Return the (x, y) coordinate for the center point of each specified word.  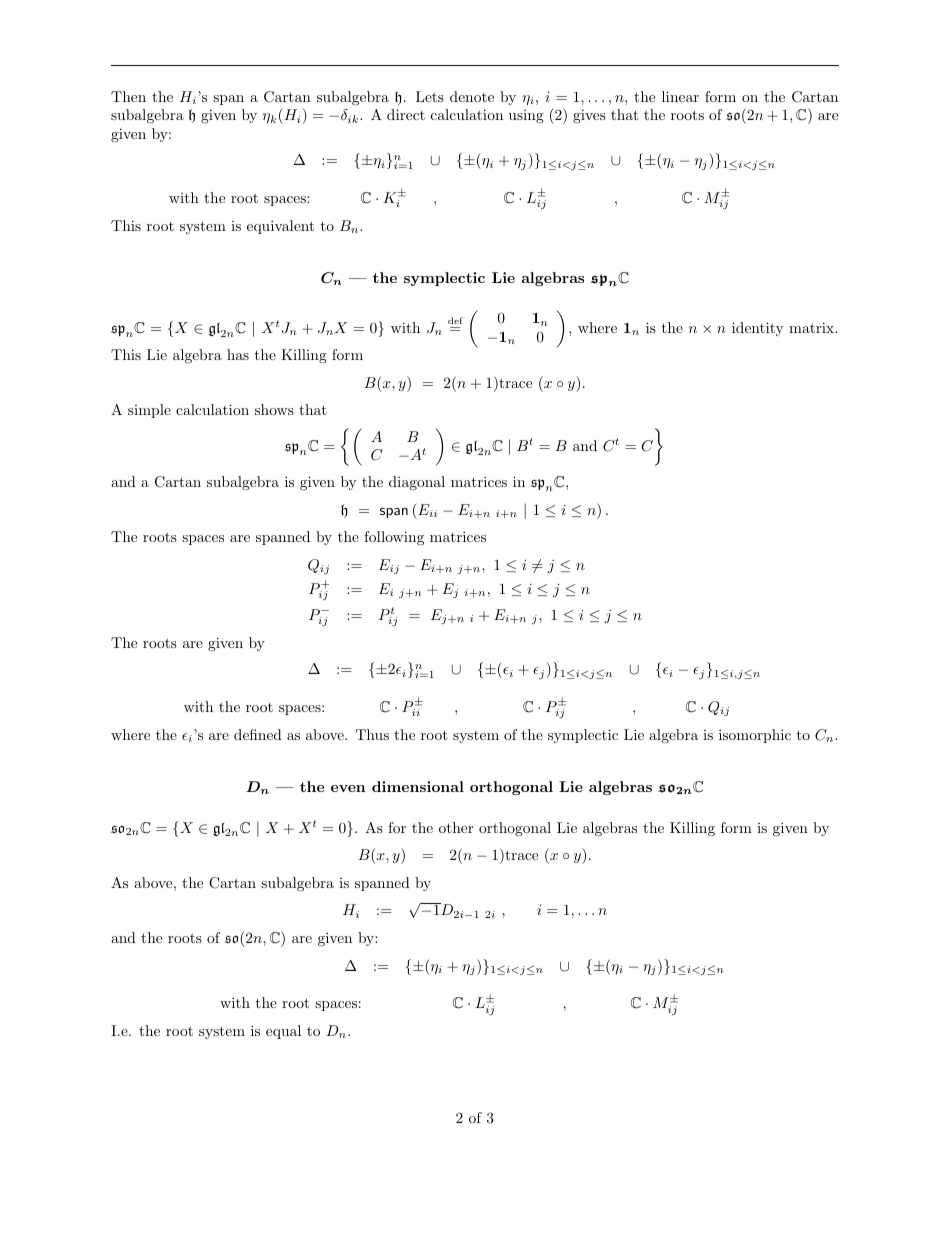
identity (757, 329)
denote (472, 96)
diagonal (417, 483)
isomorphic (755, 736)
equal (283, 1032)
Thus (372, 734)
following (394, 538)
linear (680, 96)
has (238, 354)
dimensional (418, 786)
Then (128, 96)
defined (258, 734)
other (456, 827)
